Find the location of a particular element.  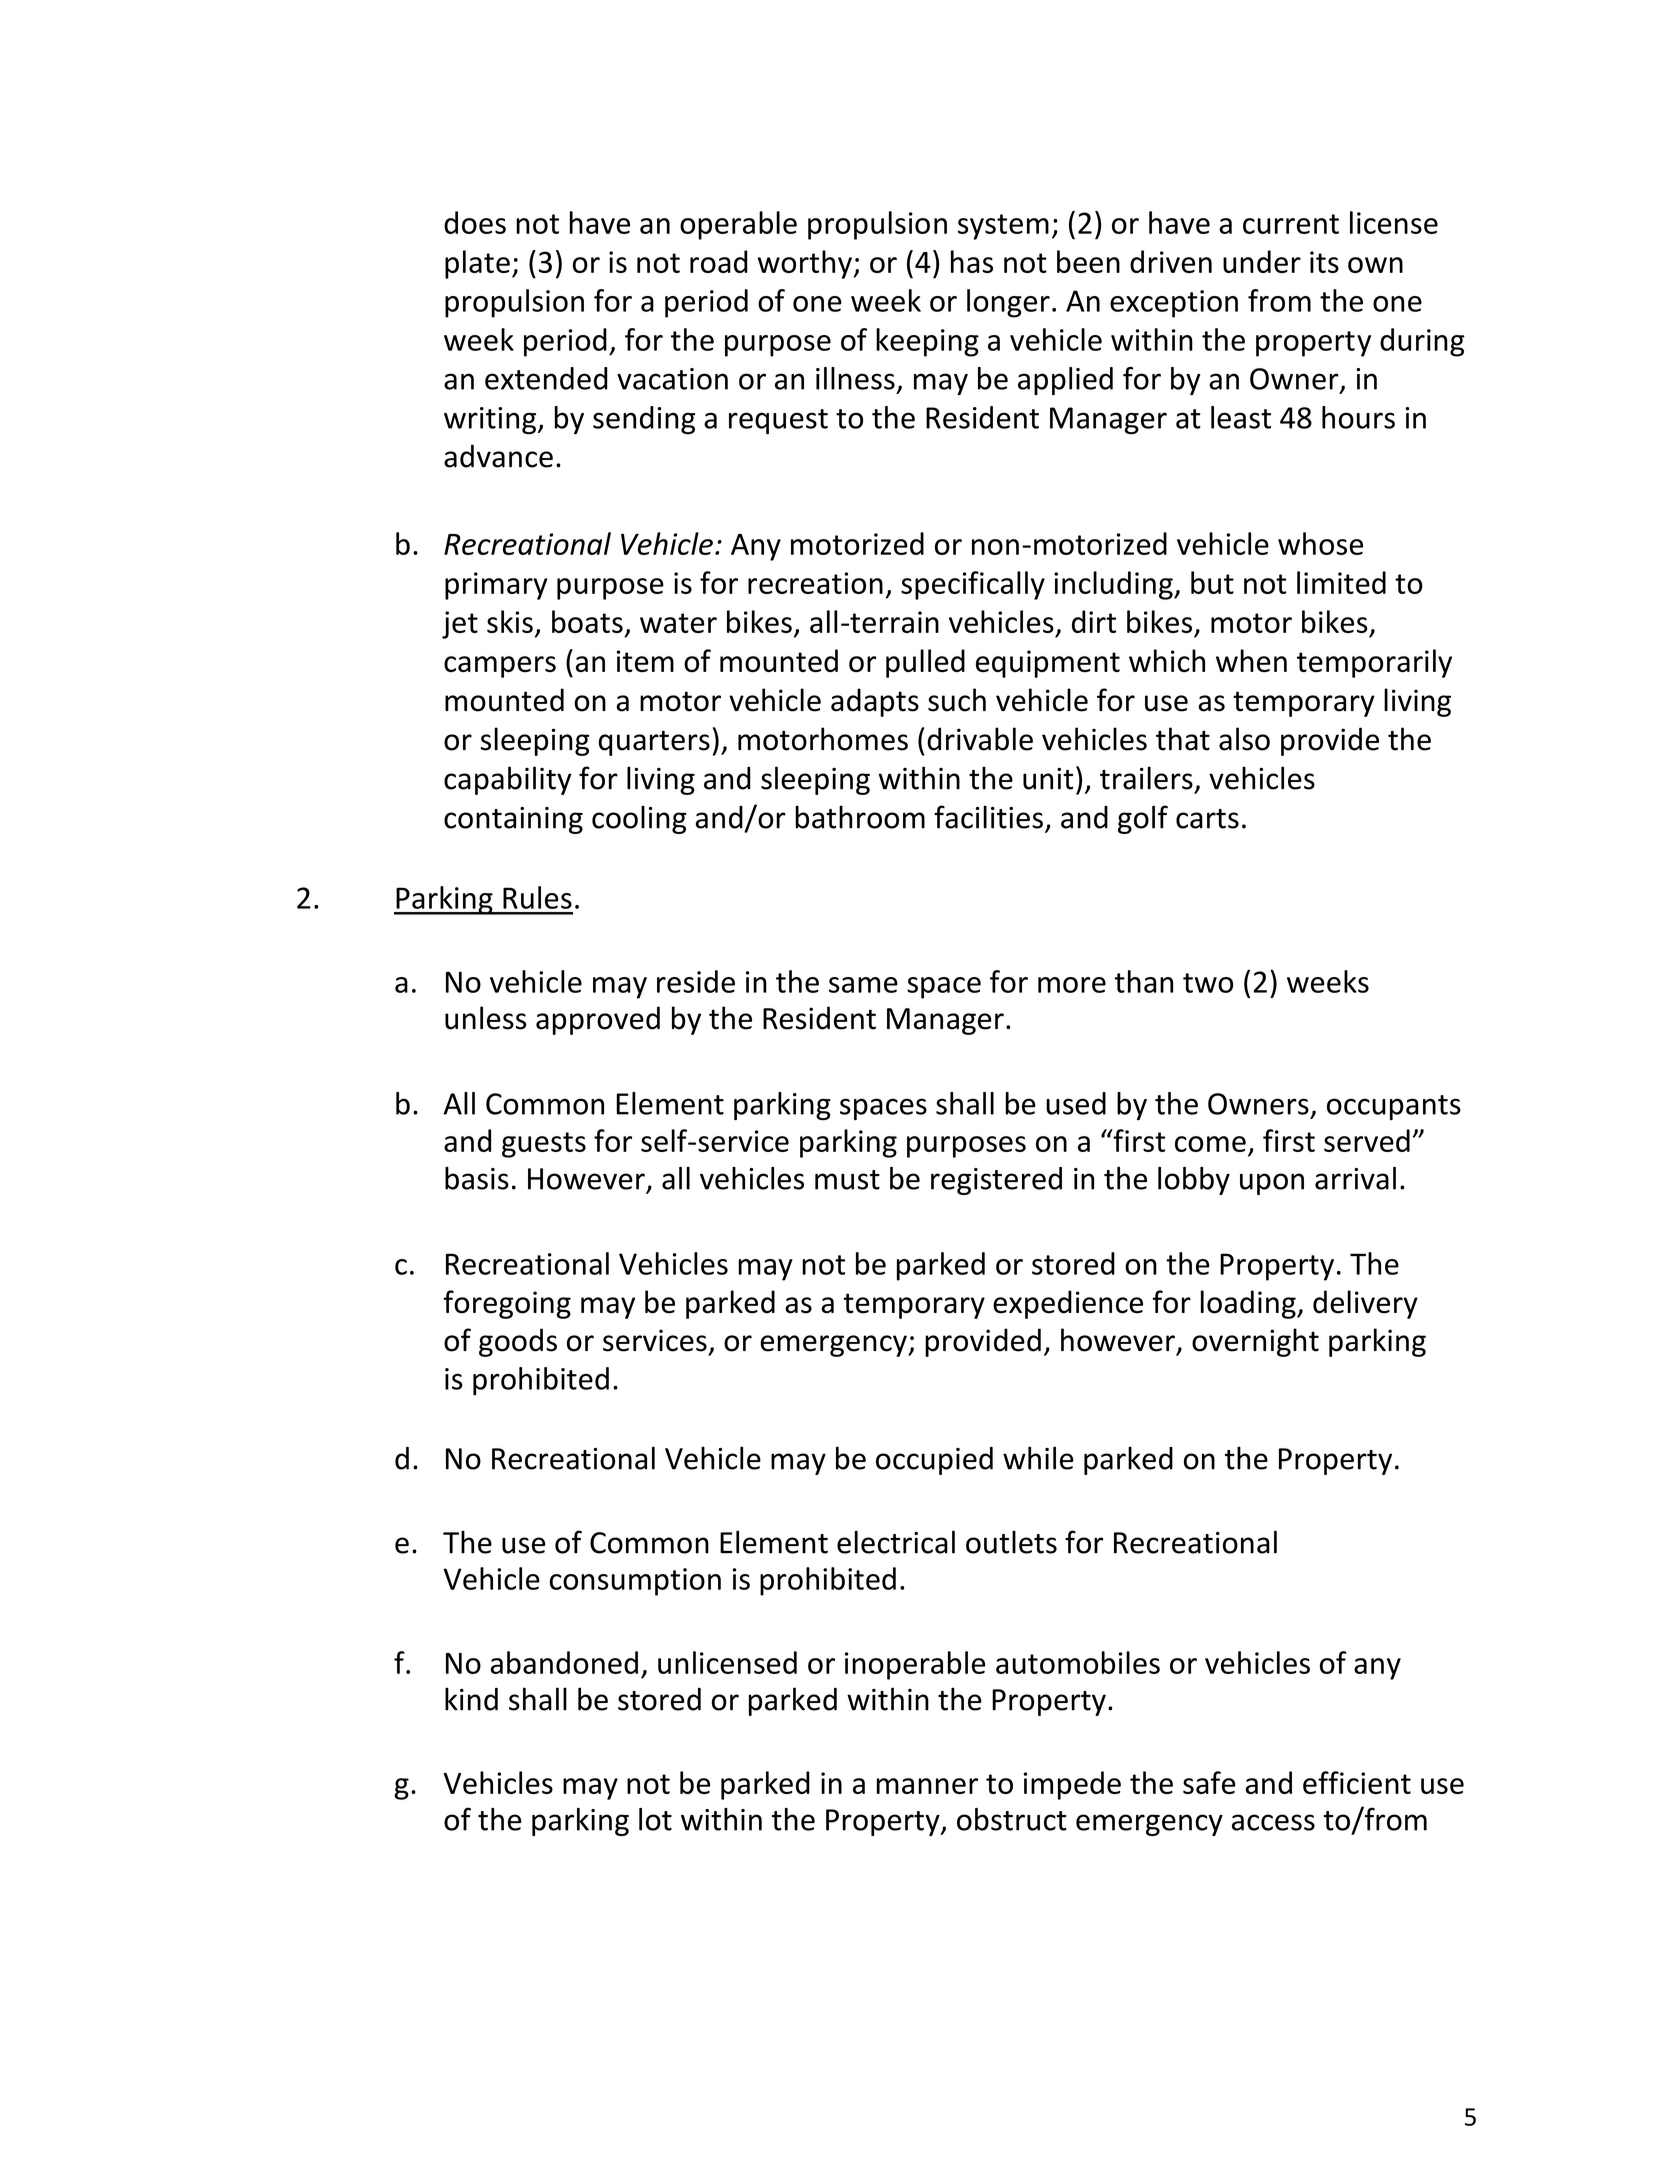

drivable is located at coordinates (980, 739).
